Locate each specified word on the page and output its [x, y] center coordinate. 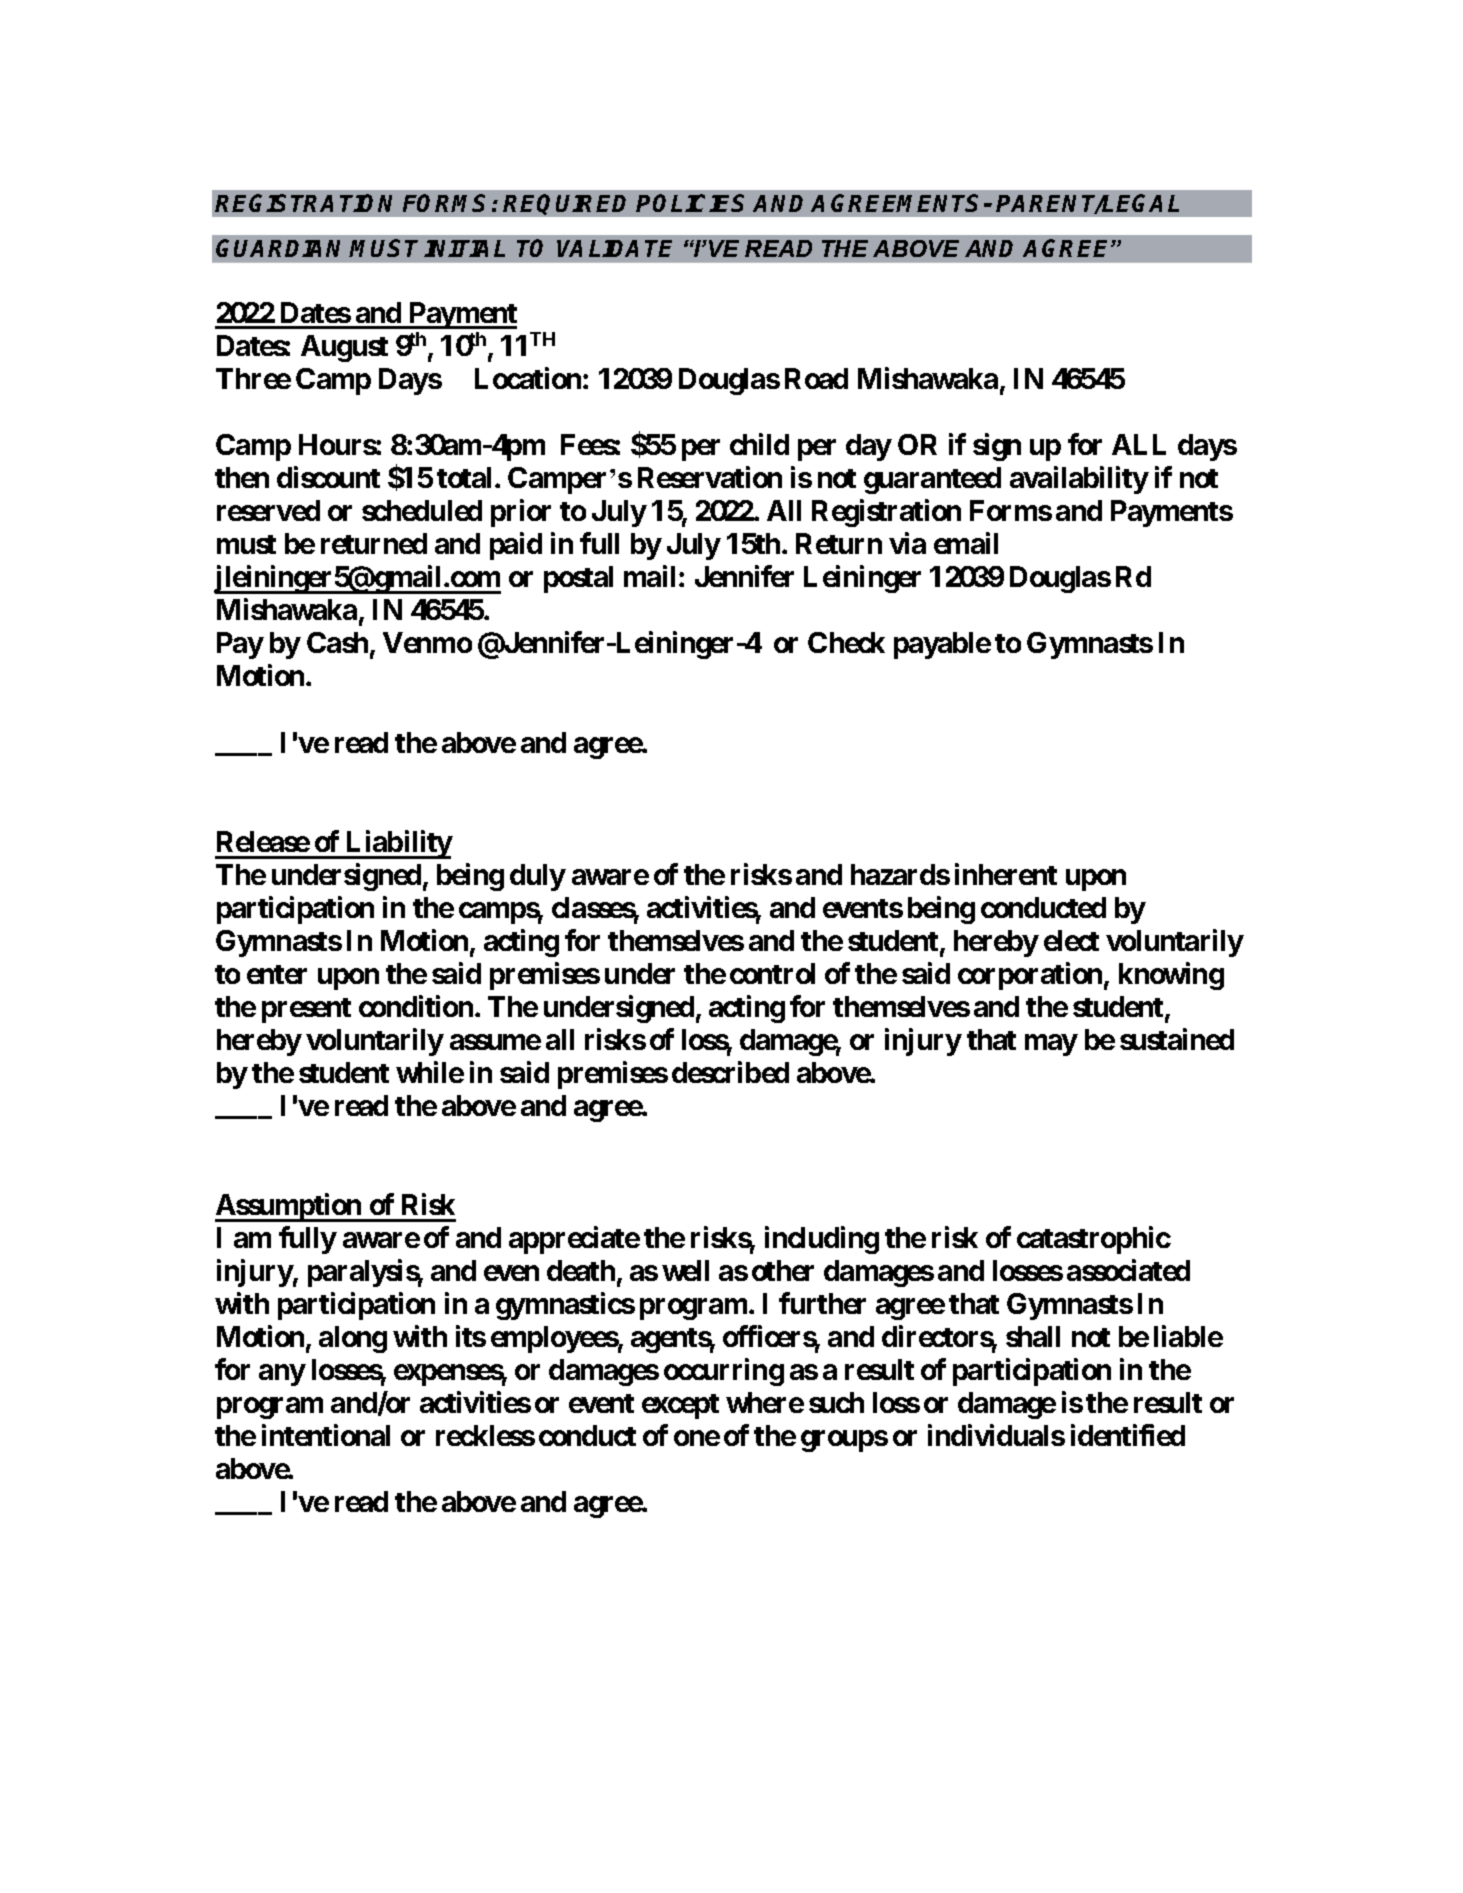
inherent [1006, 874]
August [344, 348]
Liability [398, 844]
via [907, 543]
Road [816, 378]
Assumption [289, 1208]
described [730, 1072]
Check [846, 642]
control [772, 973]
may [1051, 1045]
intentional [326, 1435]
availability [1079, 480]
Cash [337, 642]
